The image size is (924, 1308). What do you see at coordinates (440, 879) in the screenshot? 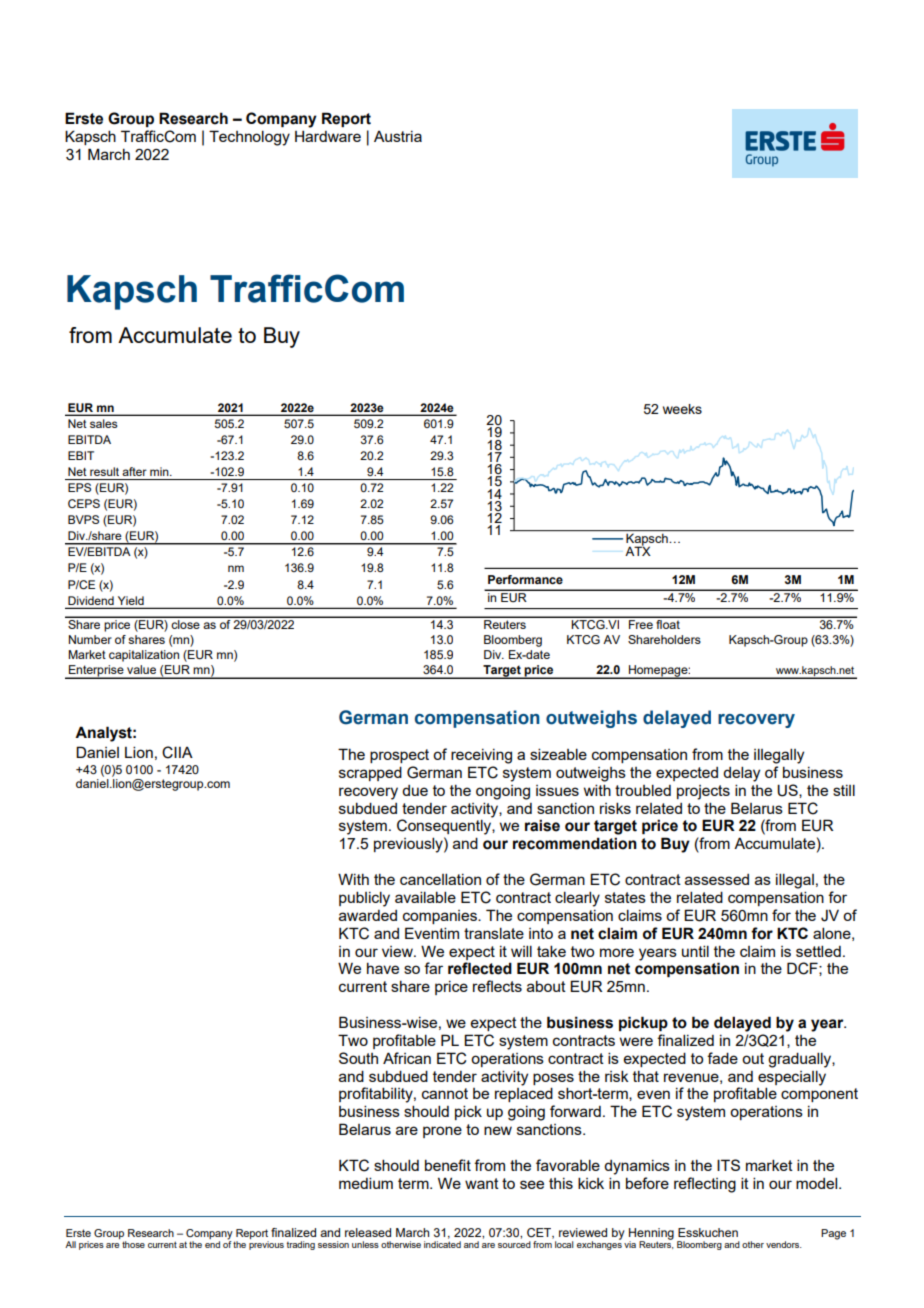
I see `cancellation` at bounding box center [440, 879].
